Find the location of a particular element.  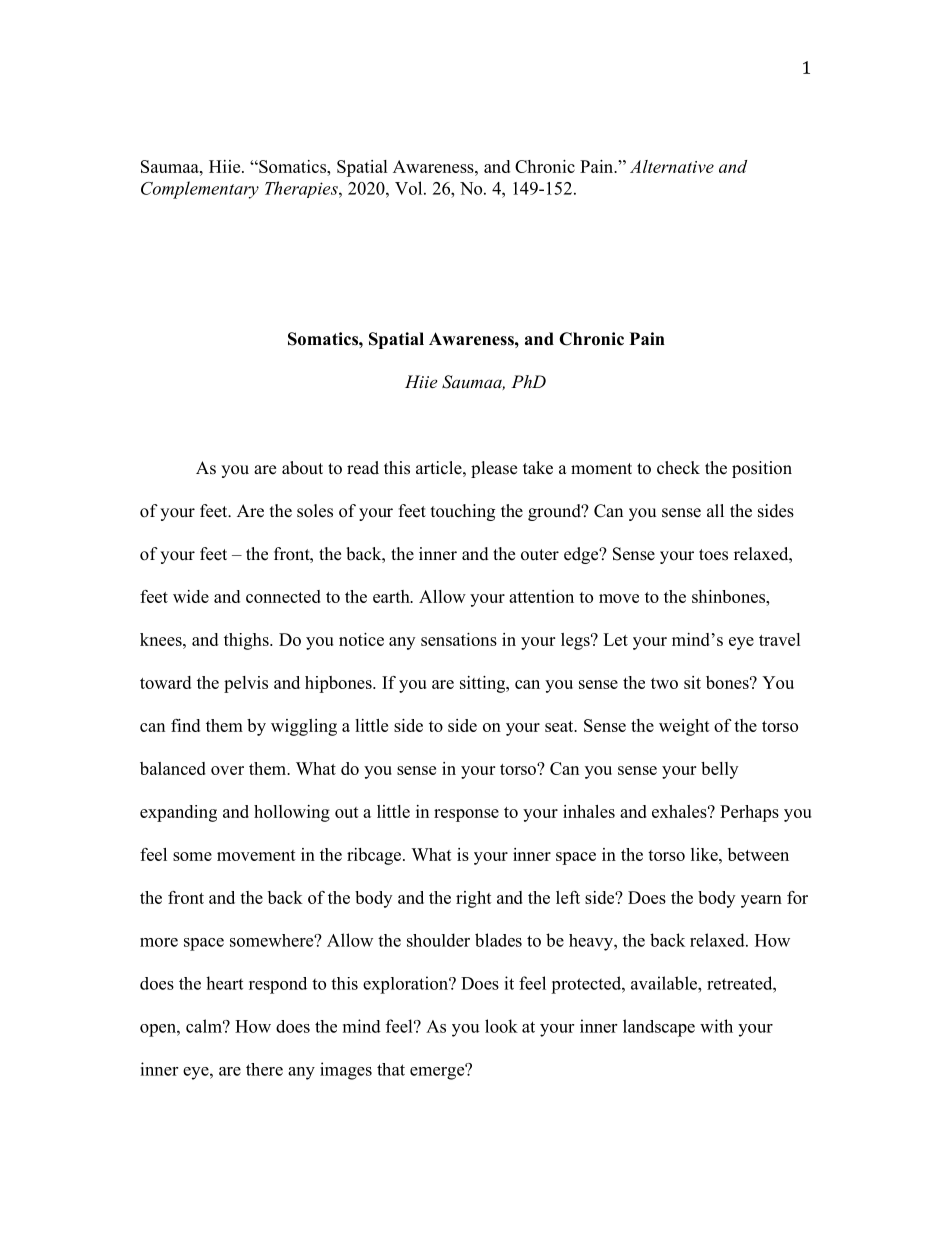

Complementary is located at coordinates (200, 190).
